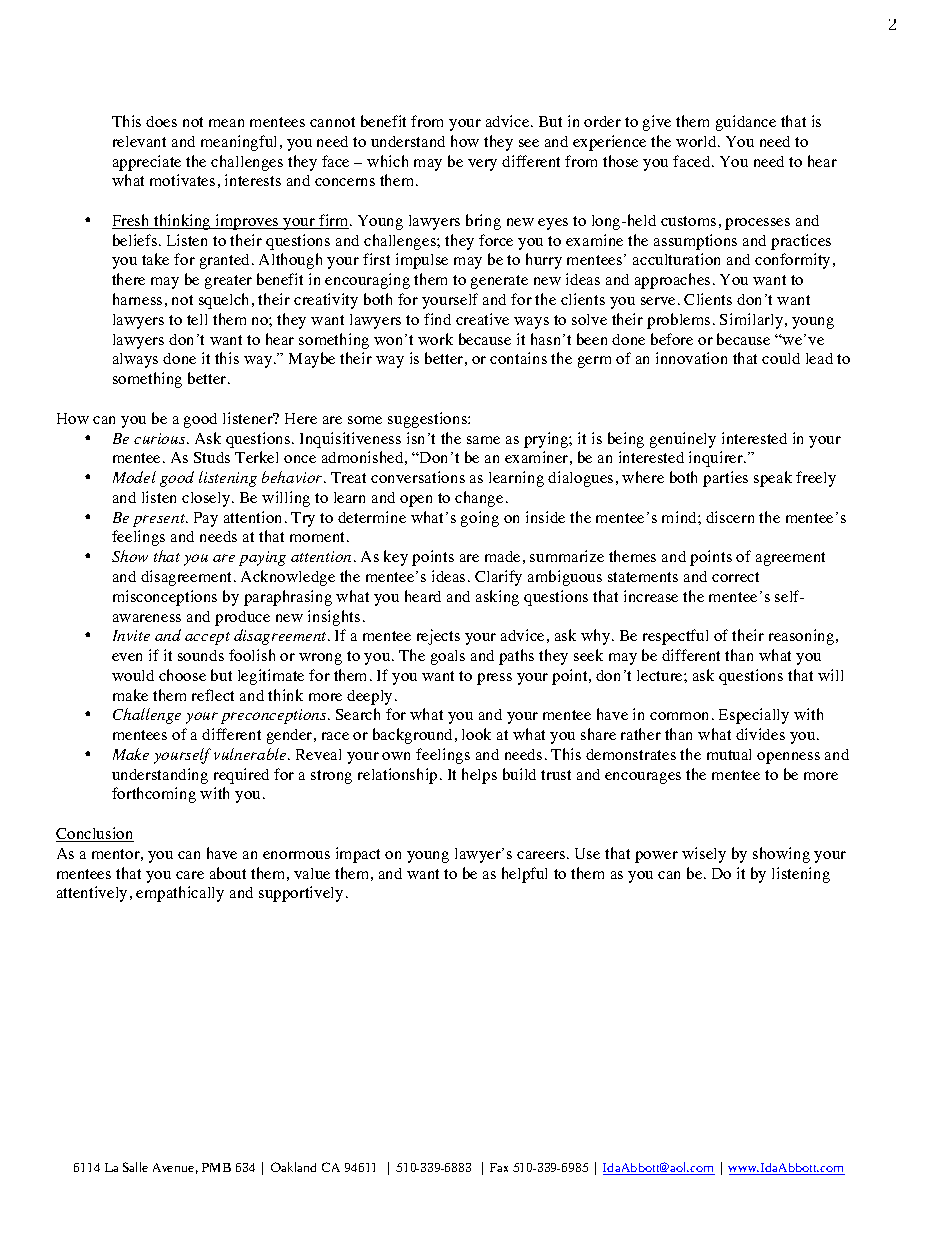  What do you see at coordinates (207, 499) in the screenshot?
I see `closely` at bounding box center [207, 499].
